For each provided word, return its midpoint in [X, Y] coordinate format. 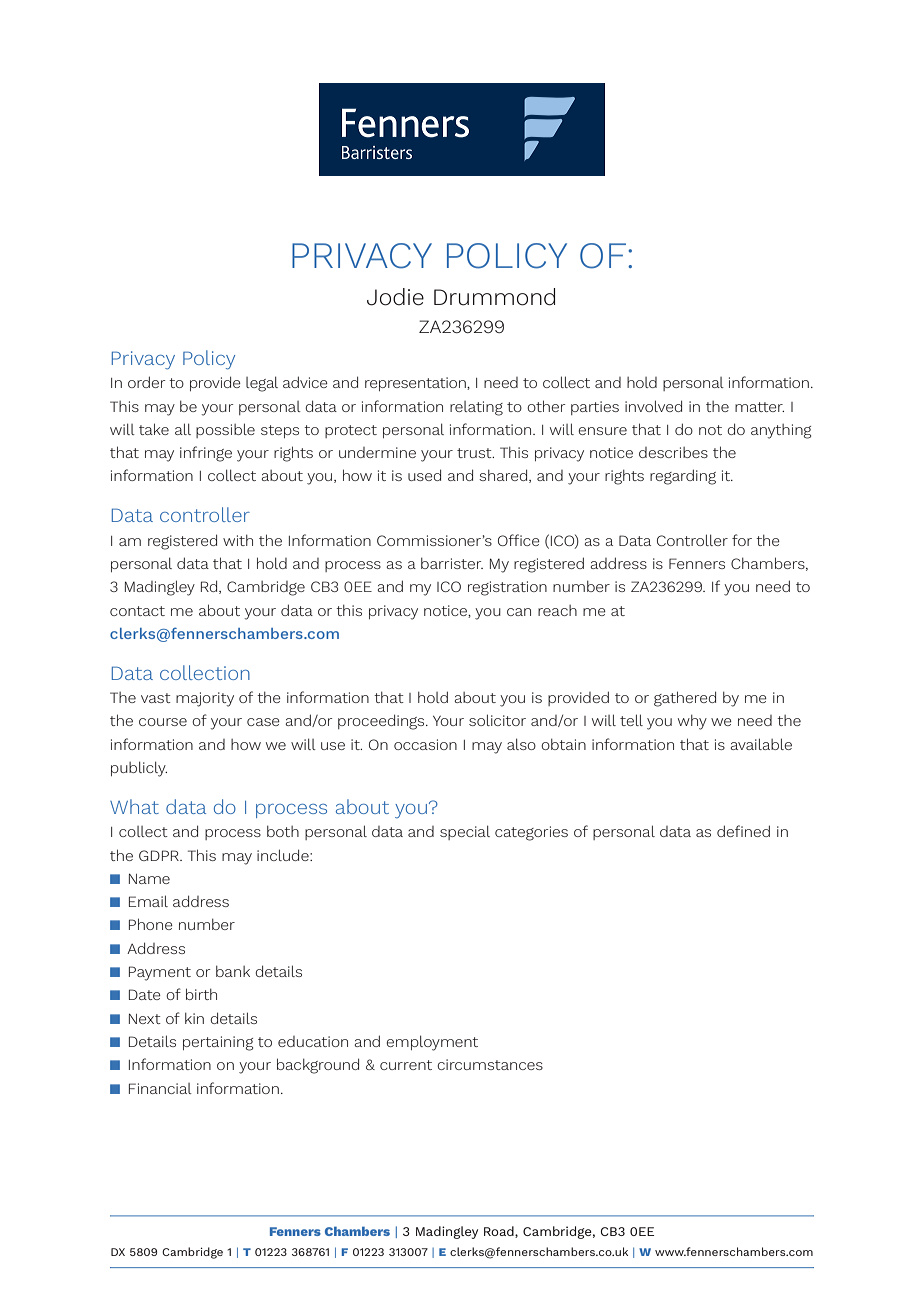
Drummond [494, 297]
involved [653, 406]
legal [262, 384]
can [519, 612]
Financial [160, 1088]
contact [137, 611]
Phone [151, 924]
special [465, 832]
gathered [685, 699]
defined [743, 831]
